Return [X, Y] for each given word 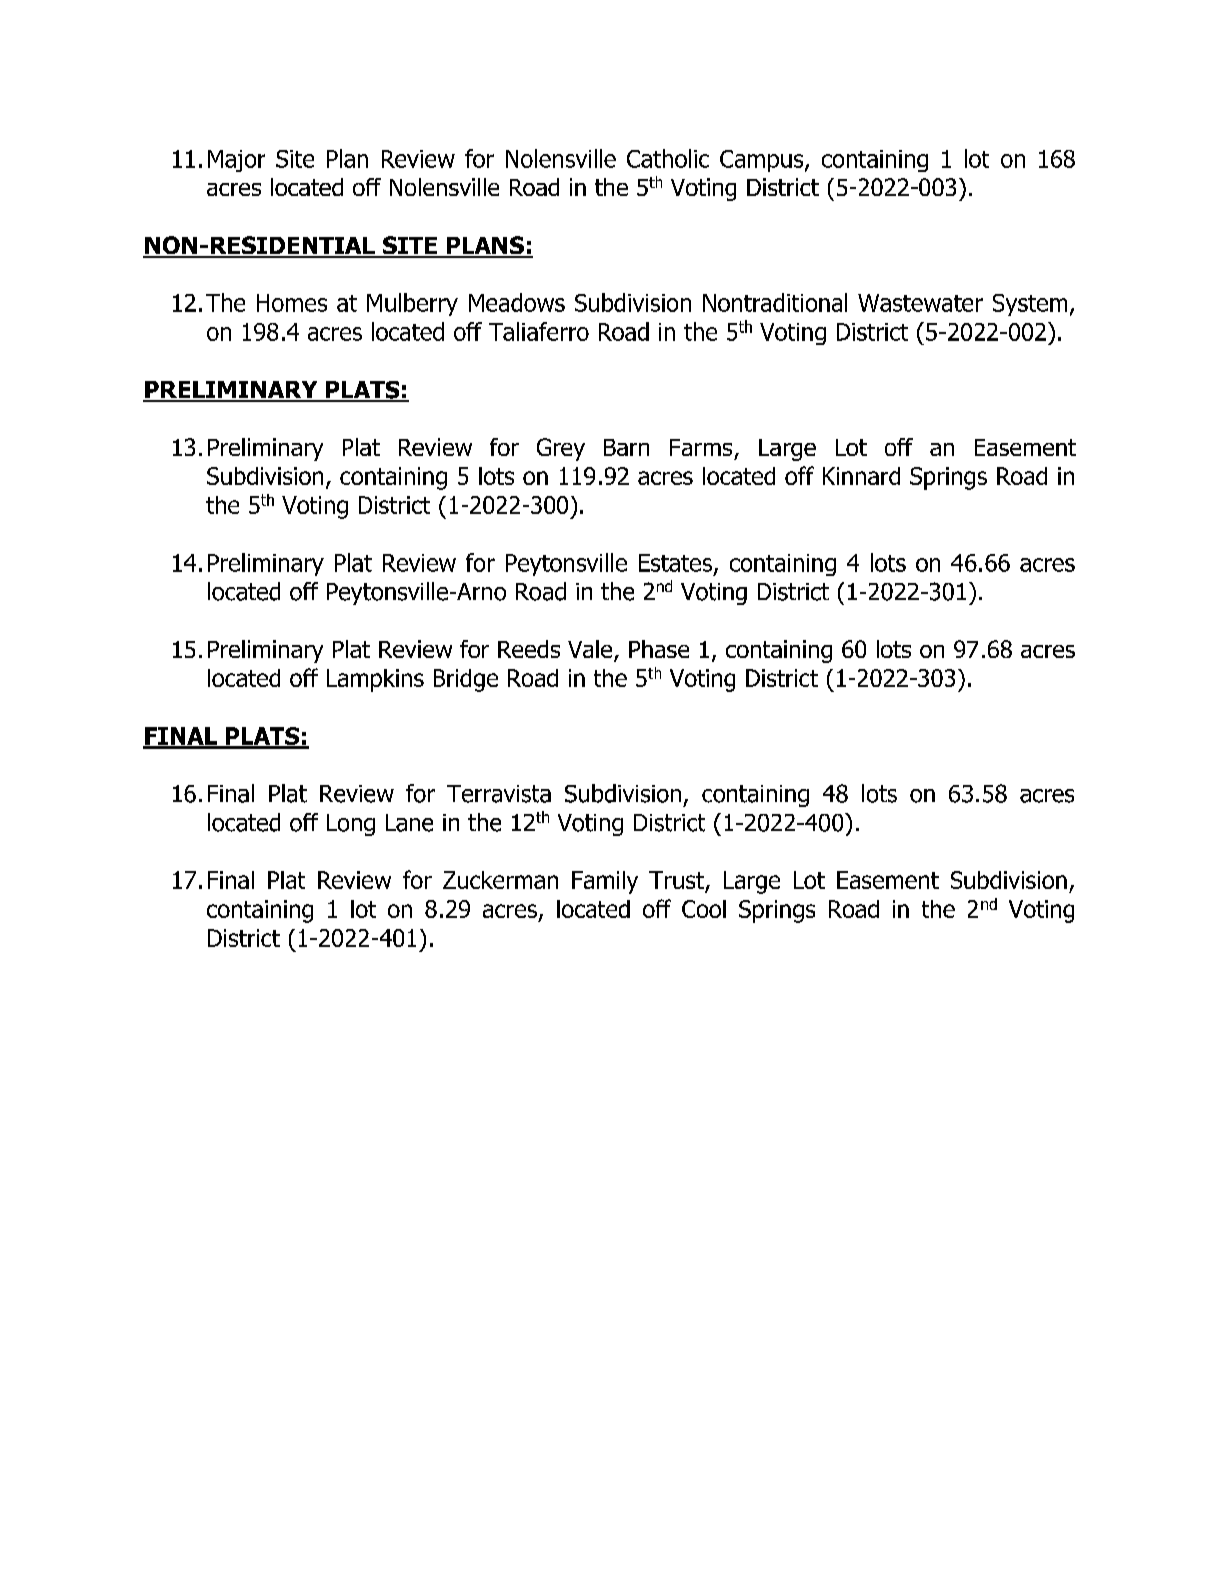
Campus [763, 161]
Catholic [668, 158]
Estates [675, 563]
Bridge [466, 680]
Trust [677, 881]
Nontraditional [775, 302]
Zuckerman [500, 880]
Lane [409, 823]
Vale [591, 650]
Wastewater [920, 303]
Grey [561, 449]
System [1030, 305]
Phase [659, 649]
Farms [701, 447]
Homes [292, 303]
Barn [626, 447]
